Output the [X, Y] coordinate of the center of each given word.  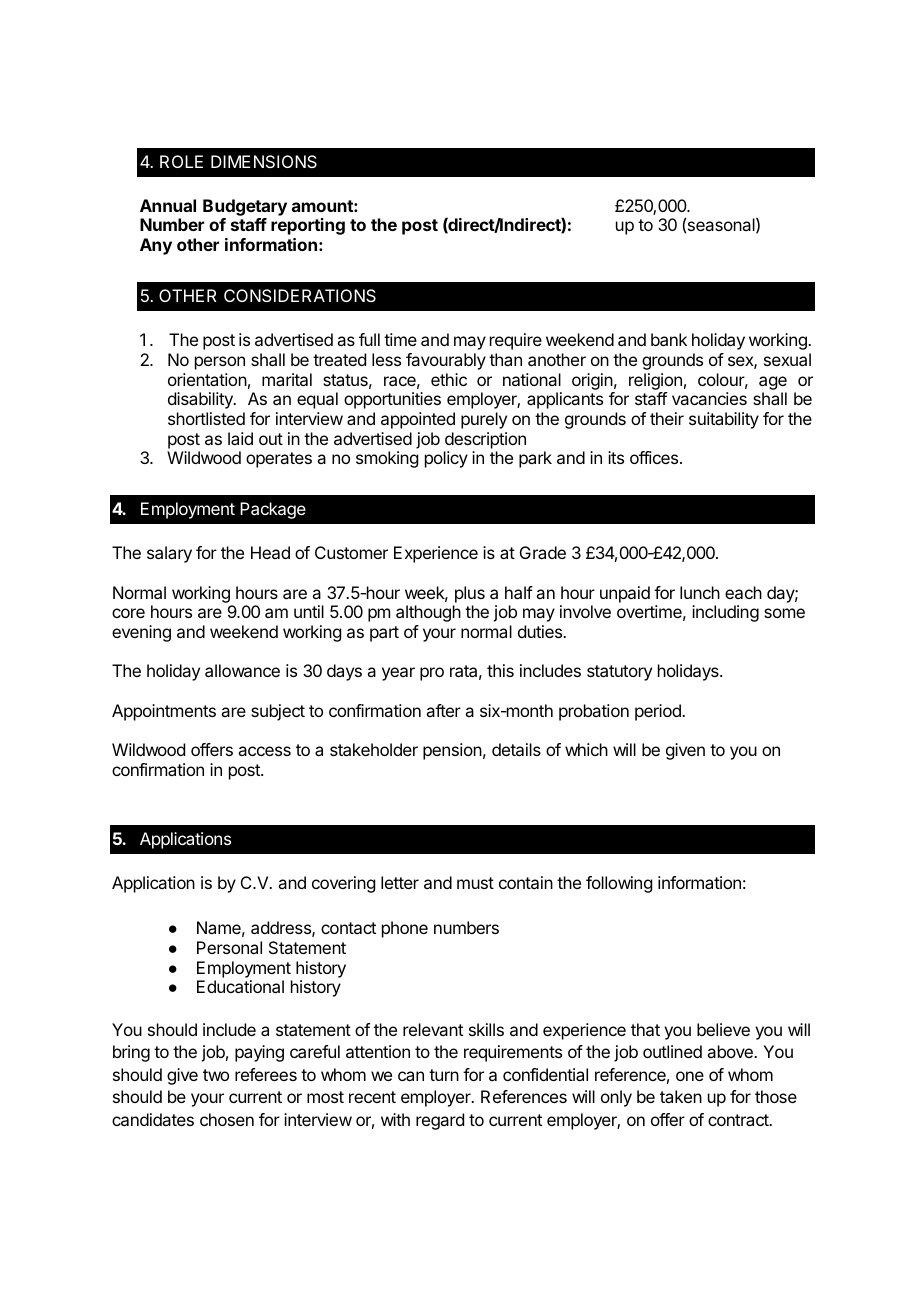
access [264, 751]
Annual [168, 205]
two [216, 1075]
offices [655, 457]
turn [444, 1075]
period [659, 712]
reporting [308, 226]
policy [446, 459]
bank [669, 339]
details [516, 749]
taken [681, 1096]
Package [273, 510]
